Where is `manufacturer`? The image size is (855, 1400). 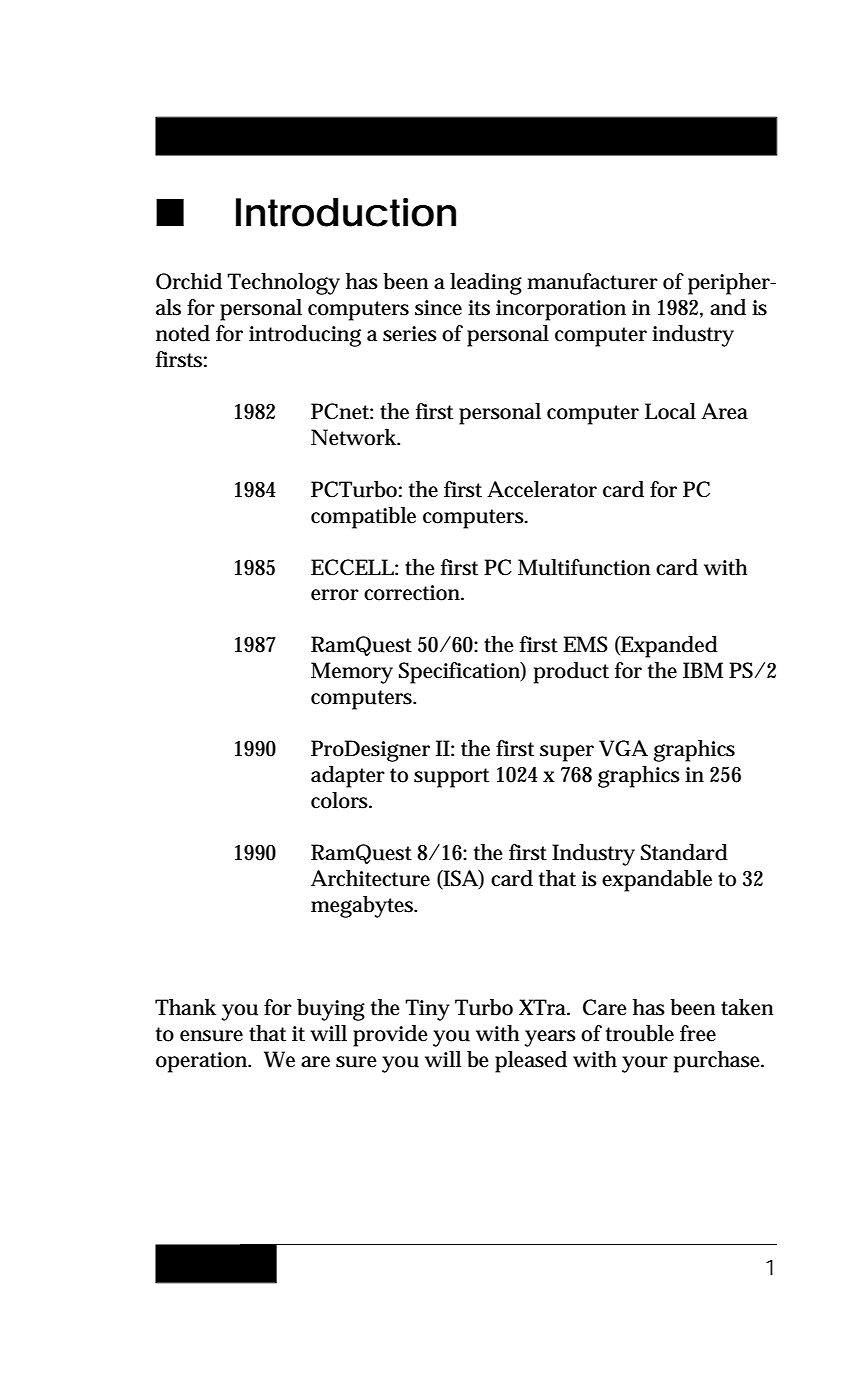 manufacturer is located at coordinates (592, 281).
